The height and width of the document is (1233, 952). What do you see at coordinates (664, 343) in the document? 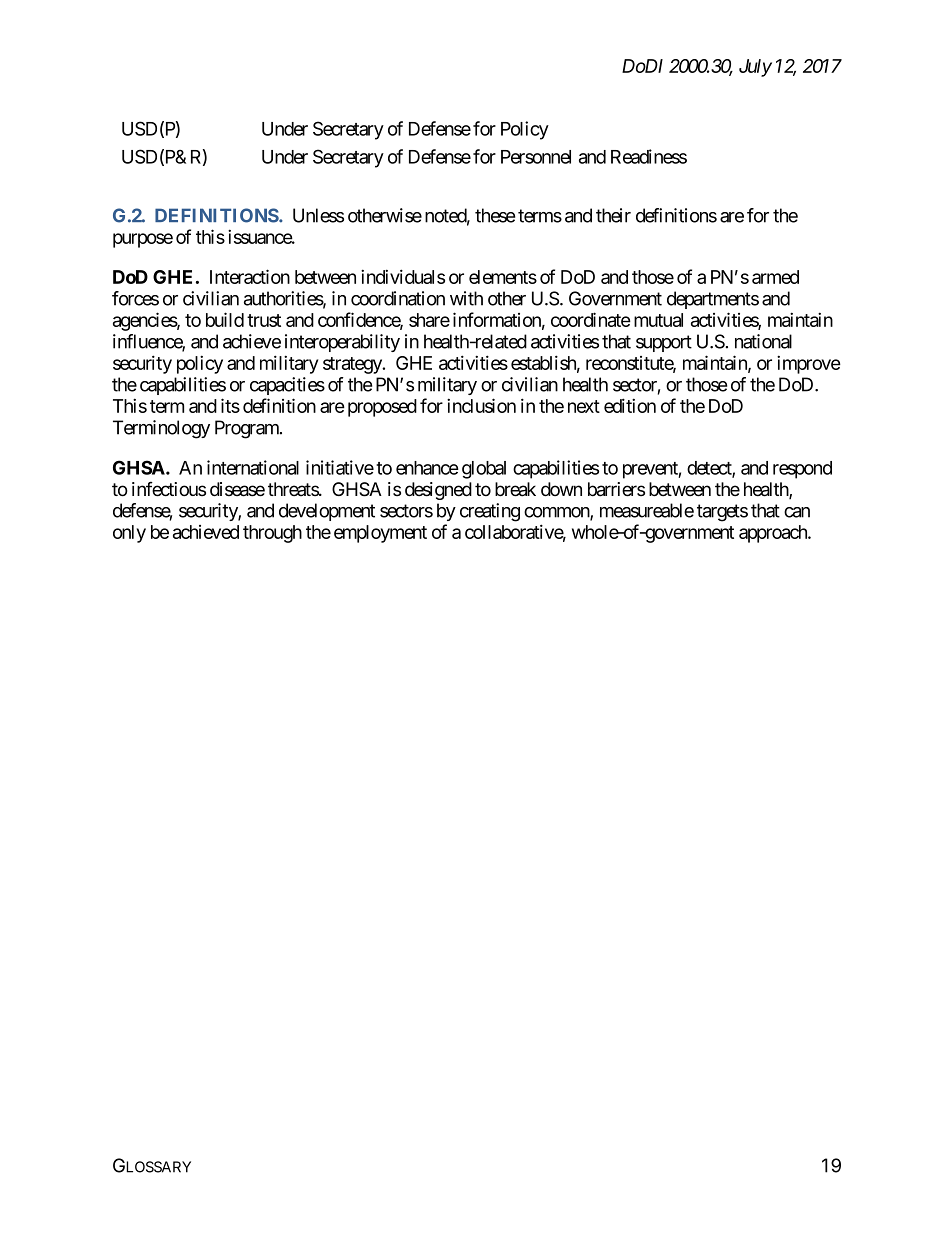
I see `support` at bounding box center [664, 343].
